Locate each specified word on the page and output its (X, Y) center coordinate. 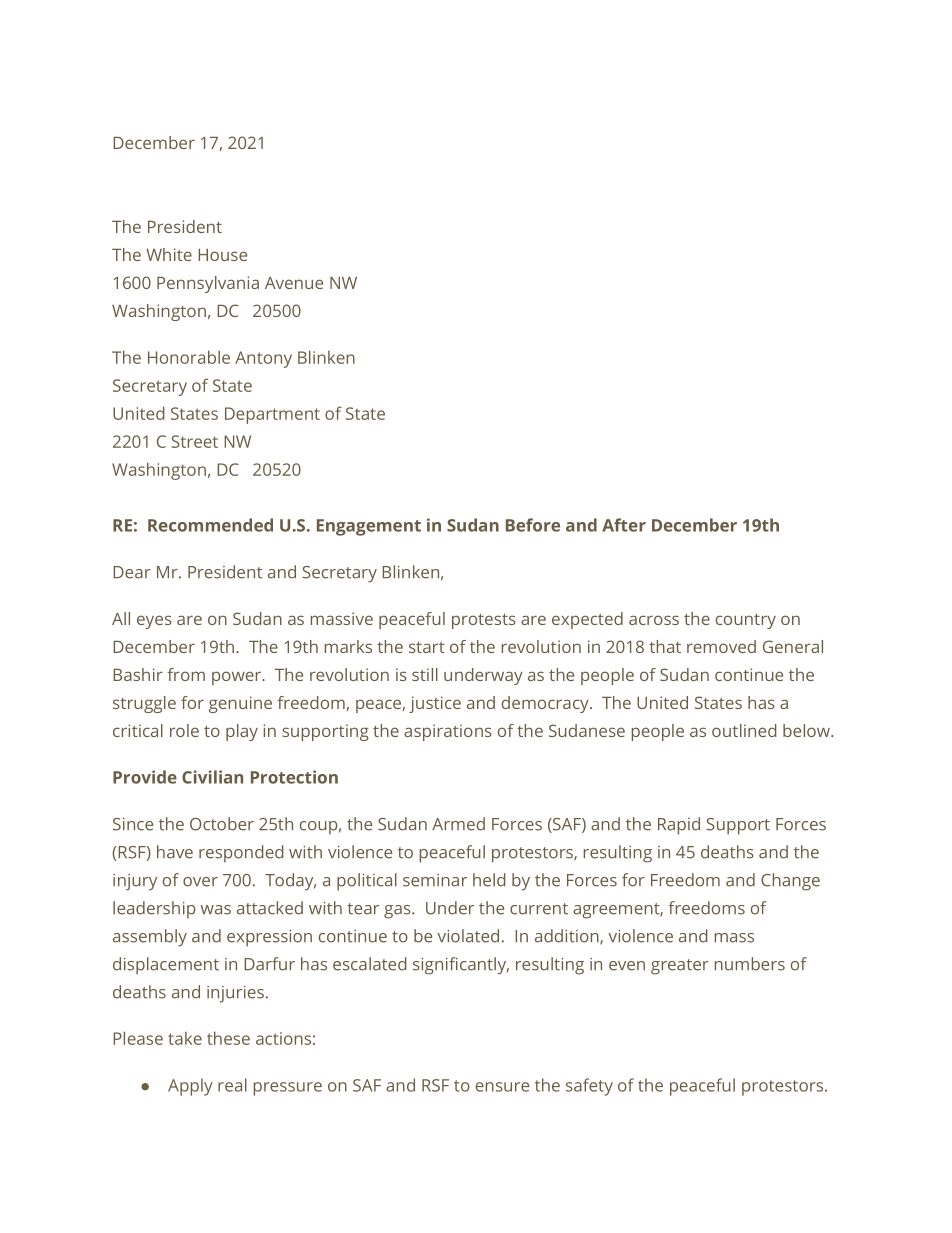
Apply (190, 1087)
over (200, 882)
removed (721, 646)
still (425, 674)
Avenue (294, 283)
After (624, 525)
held (489, 880)
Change (790, 882)
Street (194, 441)
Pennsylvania (208, 284)
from (186, 674)
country (746, 621)
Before (533, 525)
